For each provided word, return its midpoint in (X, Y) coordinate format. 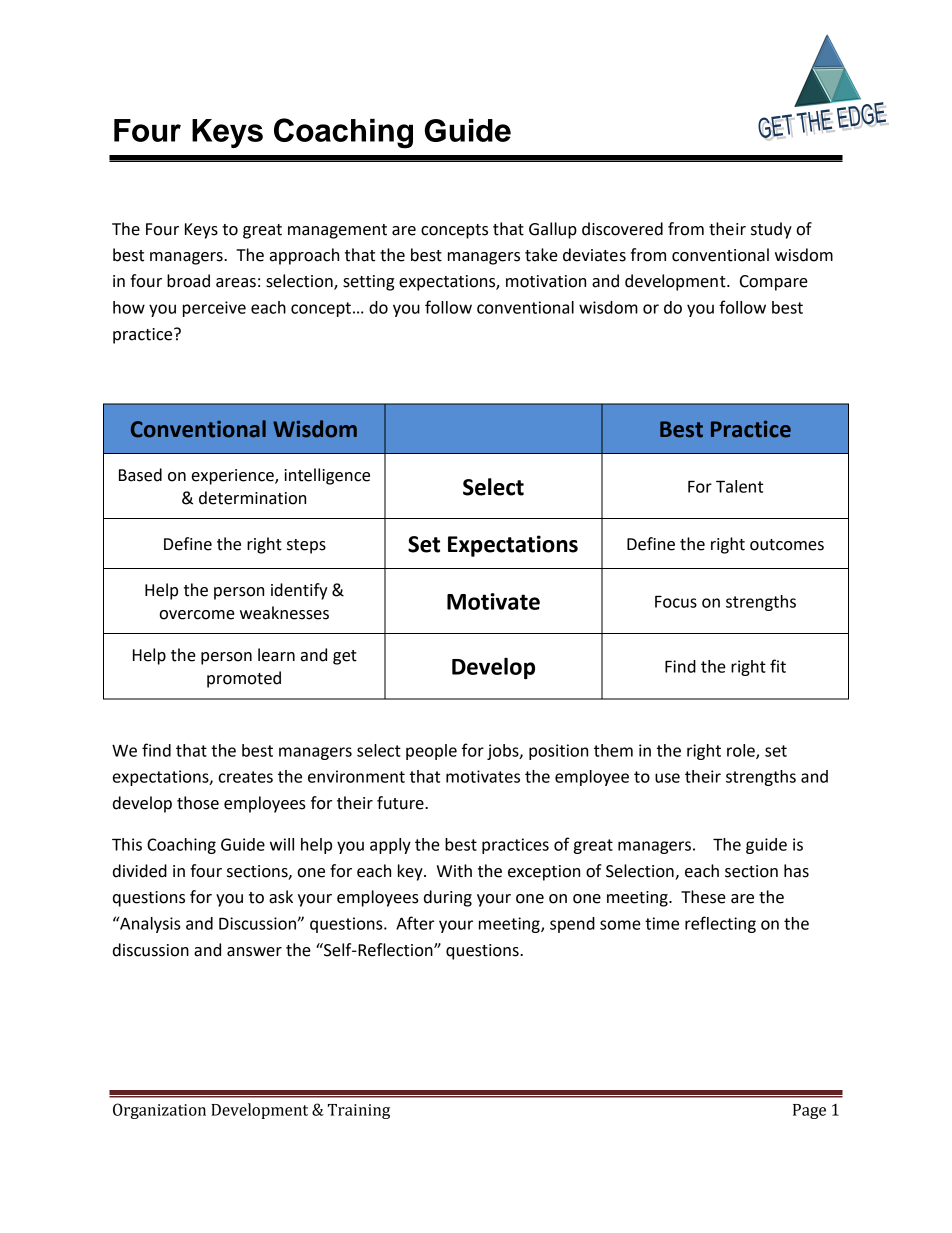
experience (234, 477)
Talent (739, 486)
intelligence (327, 476)
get (345, 657)
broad (188, 281)
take (541, 255)
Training (359, 1111)
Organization (159, 1111)
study (771, 230)
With (454, 871)
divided (140, 871)
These (703, 897)
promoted (244, 679)
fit (778, 666)
